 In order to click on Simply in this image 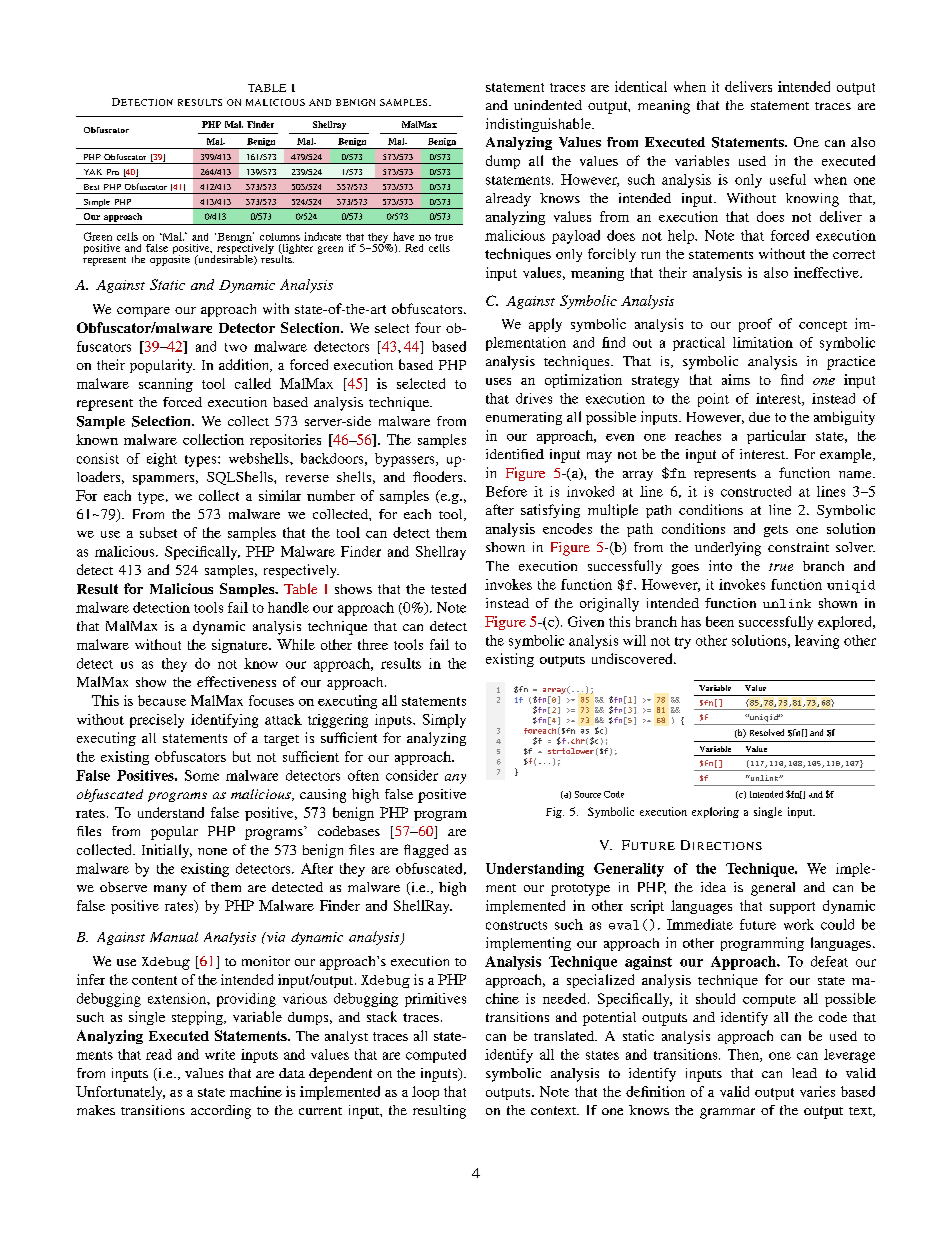, I will do `click(444, 721)`.
